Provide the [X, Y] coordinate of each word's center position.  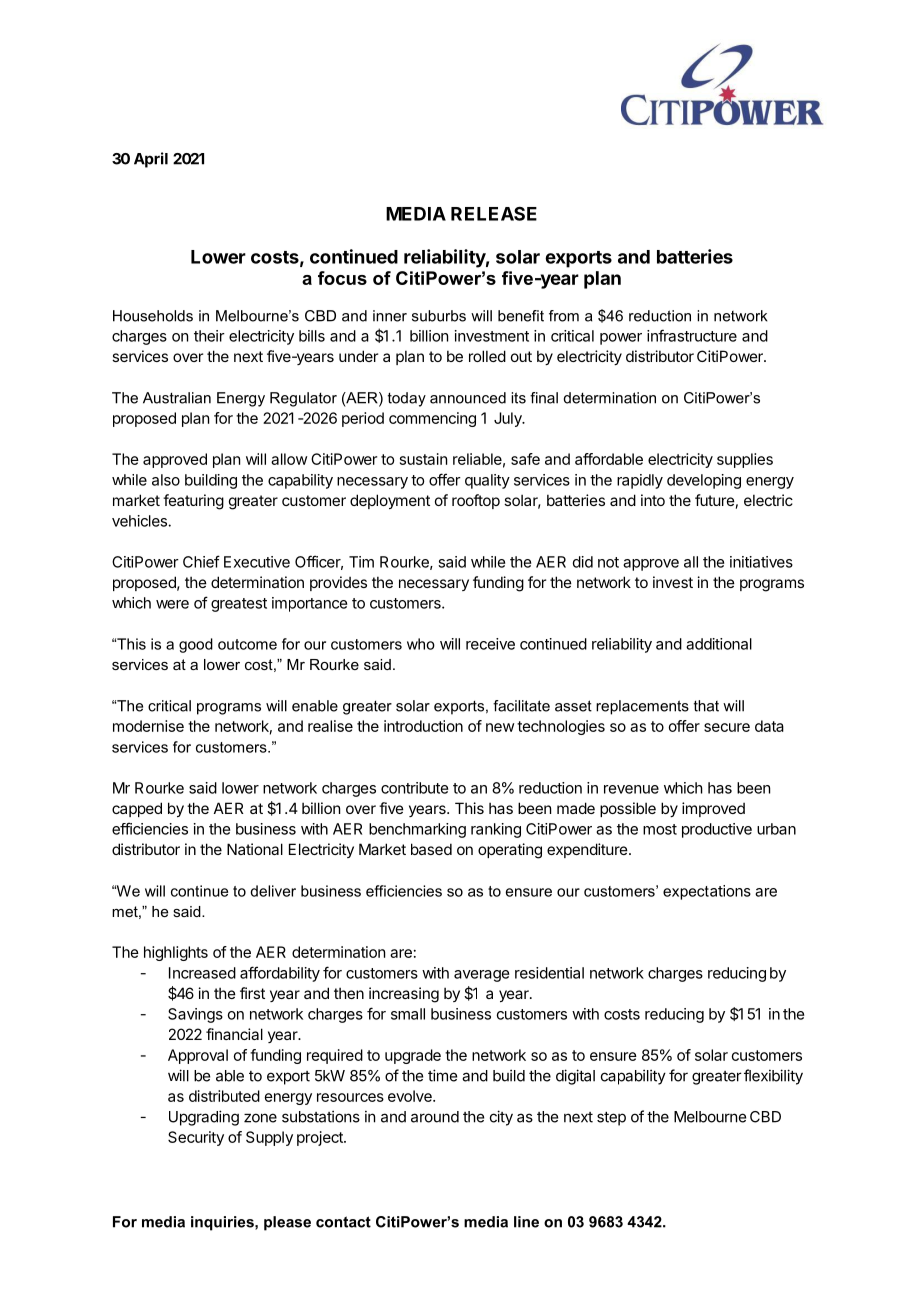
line [526, 1222]
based [431, 849]
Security [196, 1138]
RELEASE [494, 214]
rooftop [476, 501]
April [151, 160]
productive [717, 830]
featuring [193, 502]
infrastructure [692, 335]
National [255, 849]
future [715, 500]
